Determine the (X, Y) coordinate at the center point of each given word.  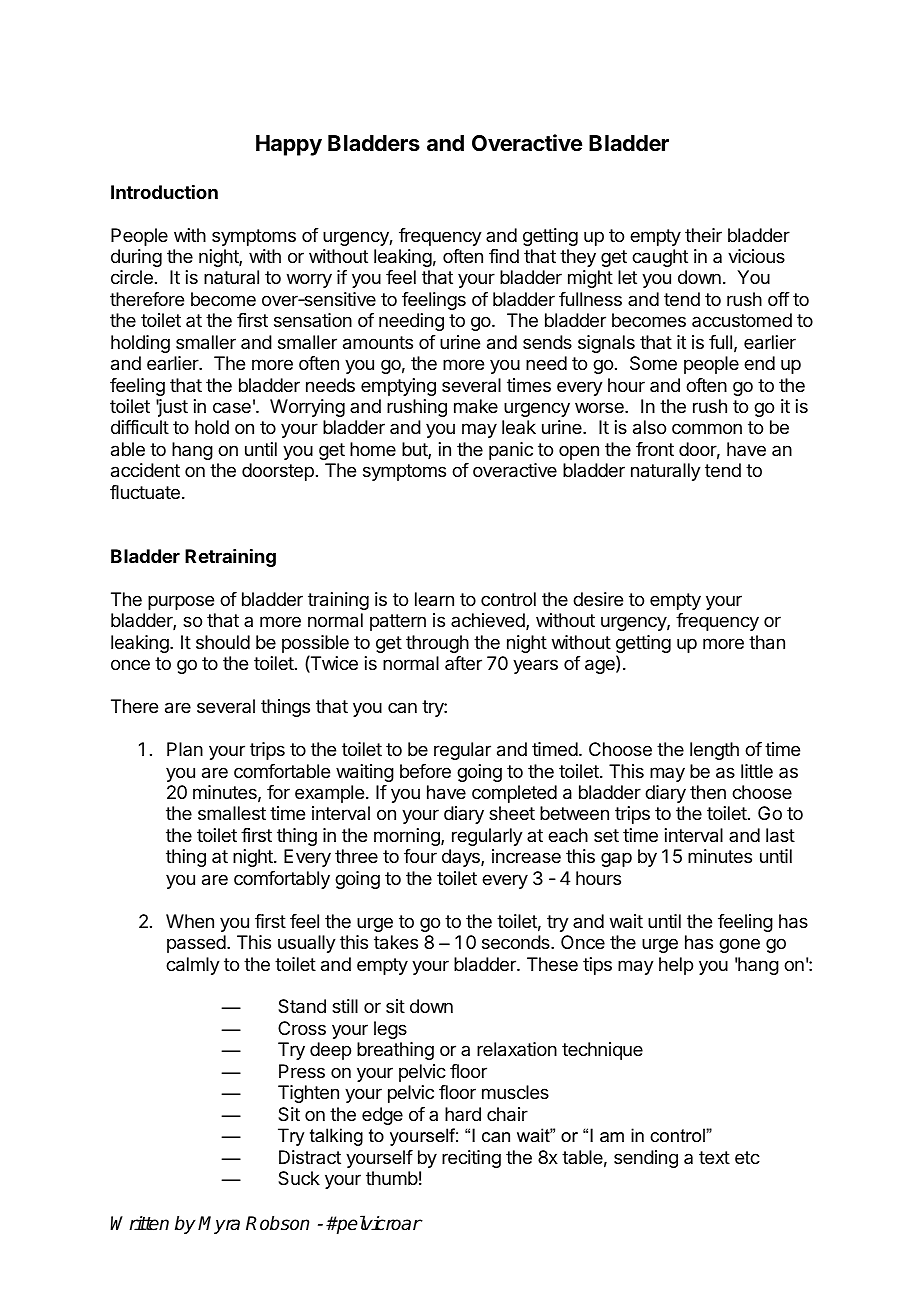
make (476, 406)
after (463, 663)
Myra (219, 1225)
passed (196, 944)
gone (739, 945)
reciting (471, 1159)
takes (396, 942)
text (714, 1157)
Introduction (164, 192)
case (232, 408)
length (714, 751)
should (223, 642)
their (703, 235)
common (707, 428)
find (504, 256)
